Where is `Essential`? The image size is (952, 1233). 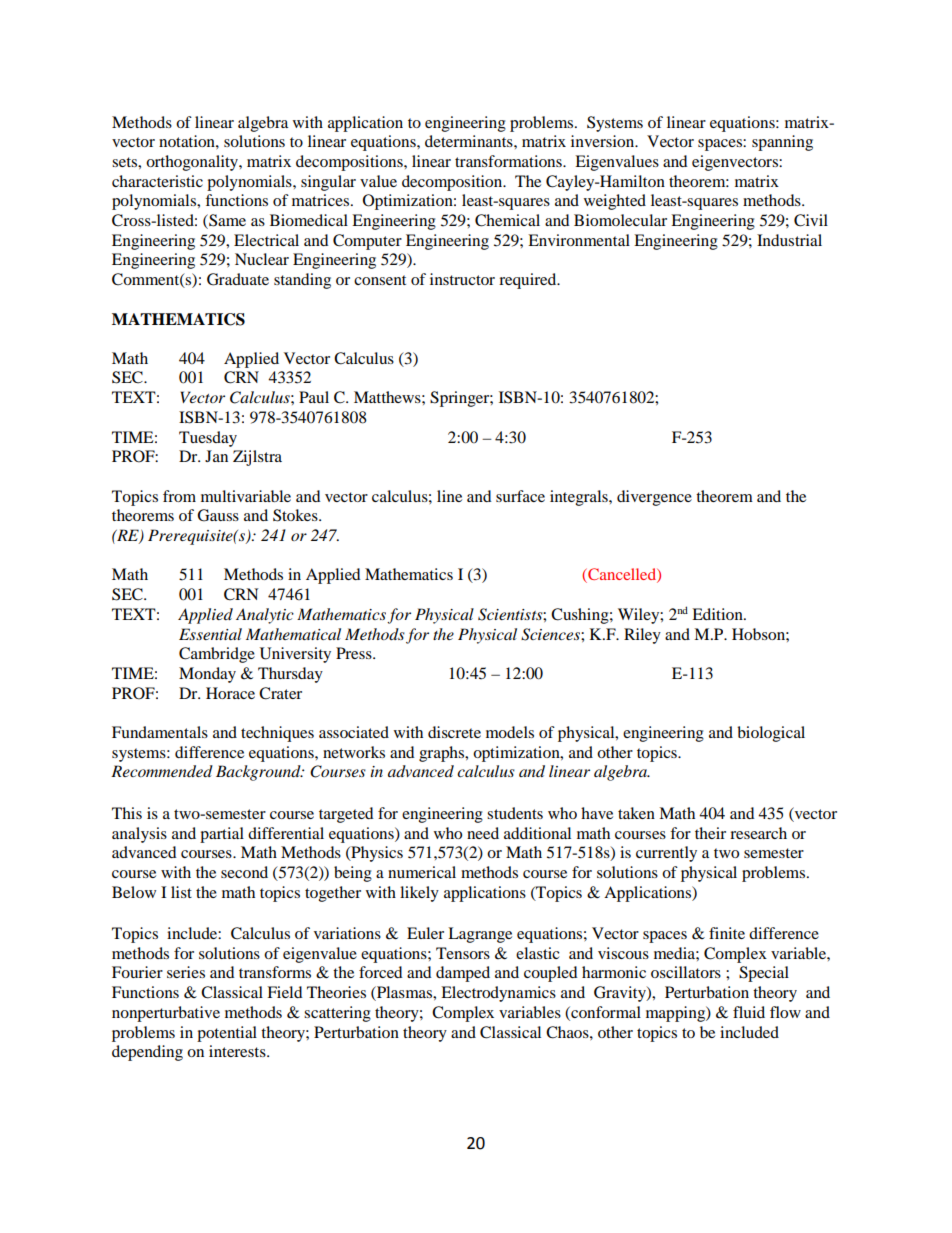
Essential is located at coordinates (210, 634).
